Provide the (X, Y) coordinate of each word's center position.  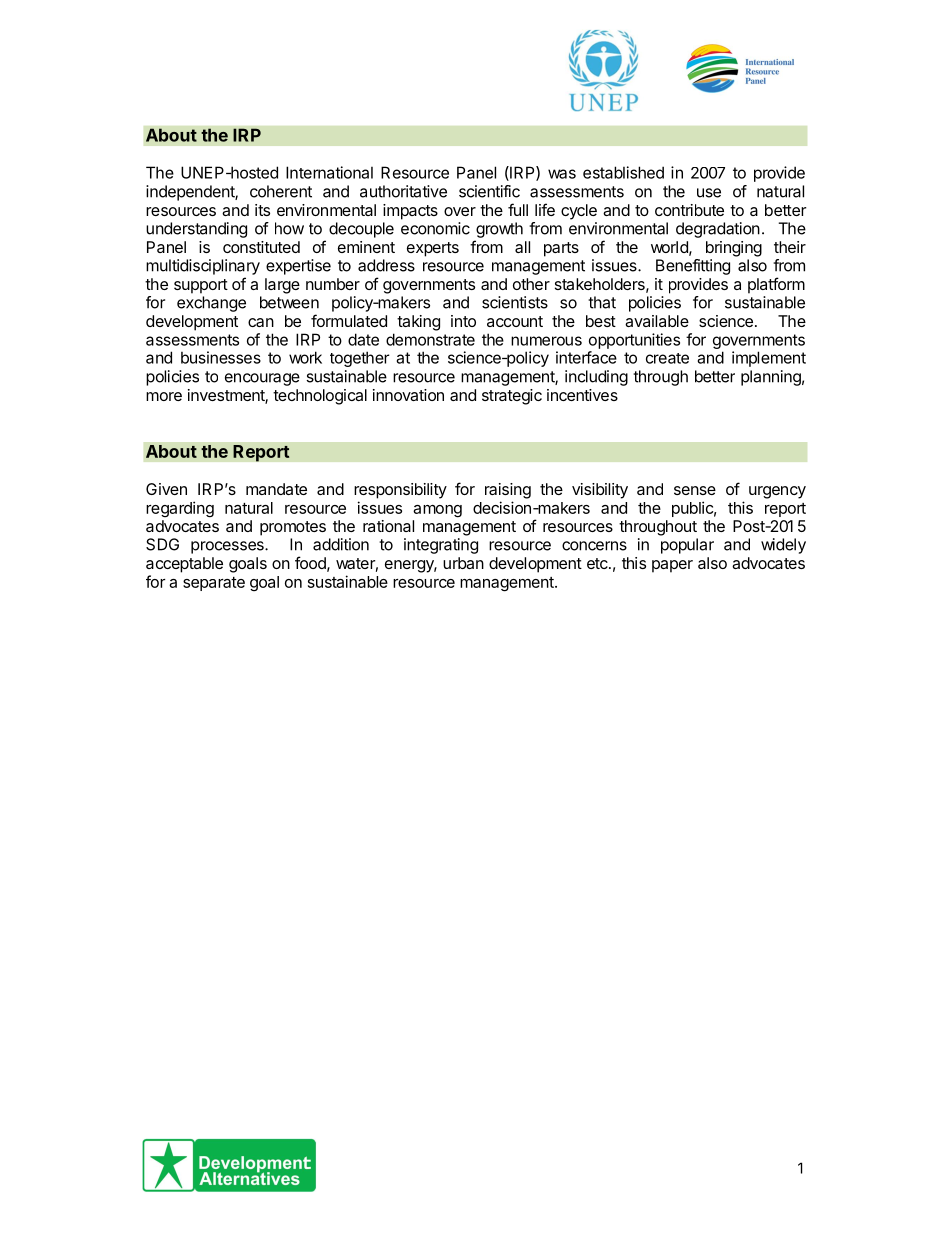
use (709, 193)
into (463, 321)
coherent (281, 191)
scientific (489, 191)
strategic (512, 397)
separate (214, 584)
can (261, 322)
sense (695, 490)
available (657, 321)
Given (166, 489)
